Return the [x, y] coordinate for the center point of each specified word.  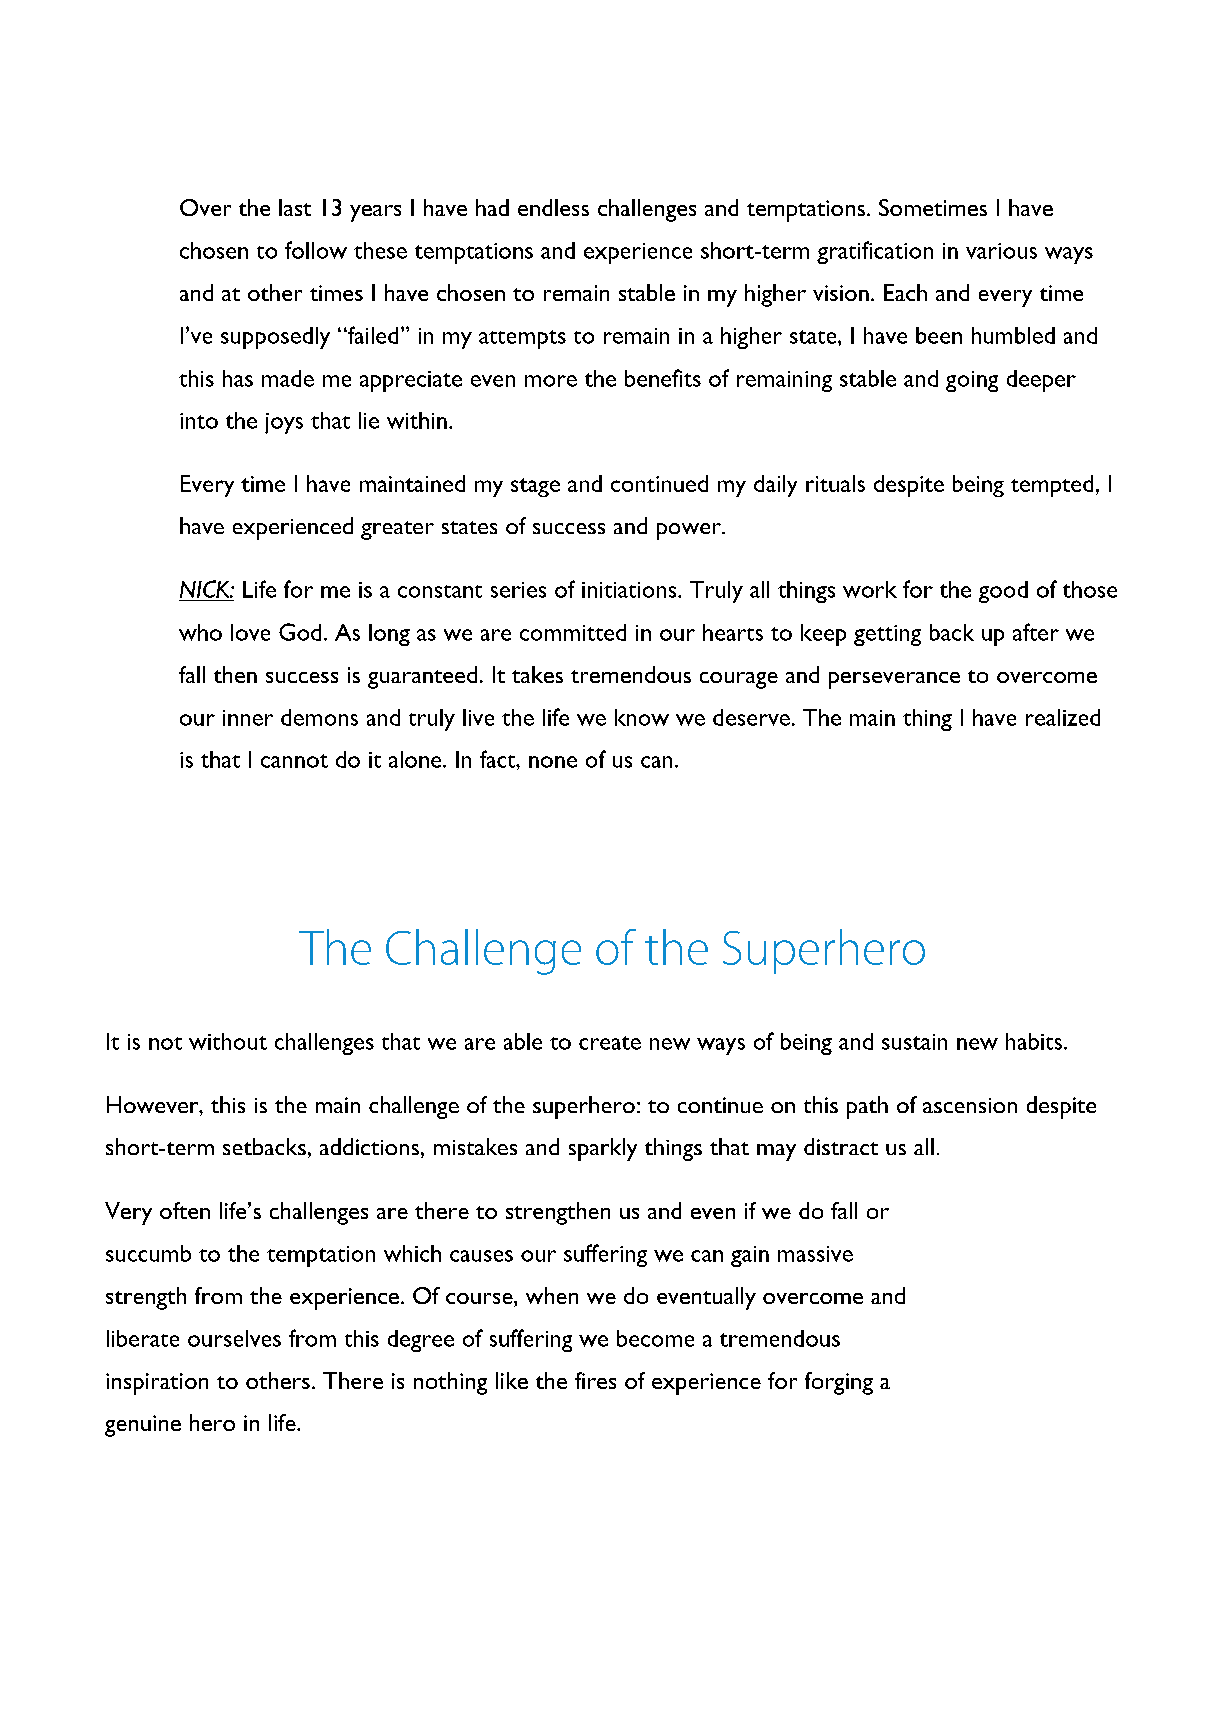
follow [316, 250]
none [553, 762]
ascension [970, 1105]
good [1003, 592]
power [690, 531]
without [228, 1041]
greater [397, 530]
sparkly [603, 1149]
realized [1063, 717]
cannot [294, 761]
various [1001, 251]
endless [553, 207]
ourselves [234, 1338]
